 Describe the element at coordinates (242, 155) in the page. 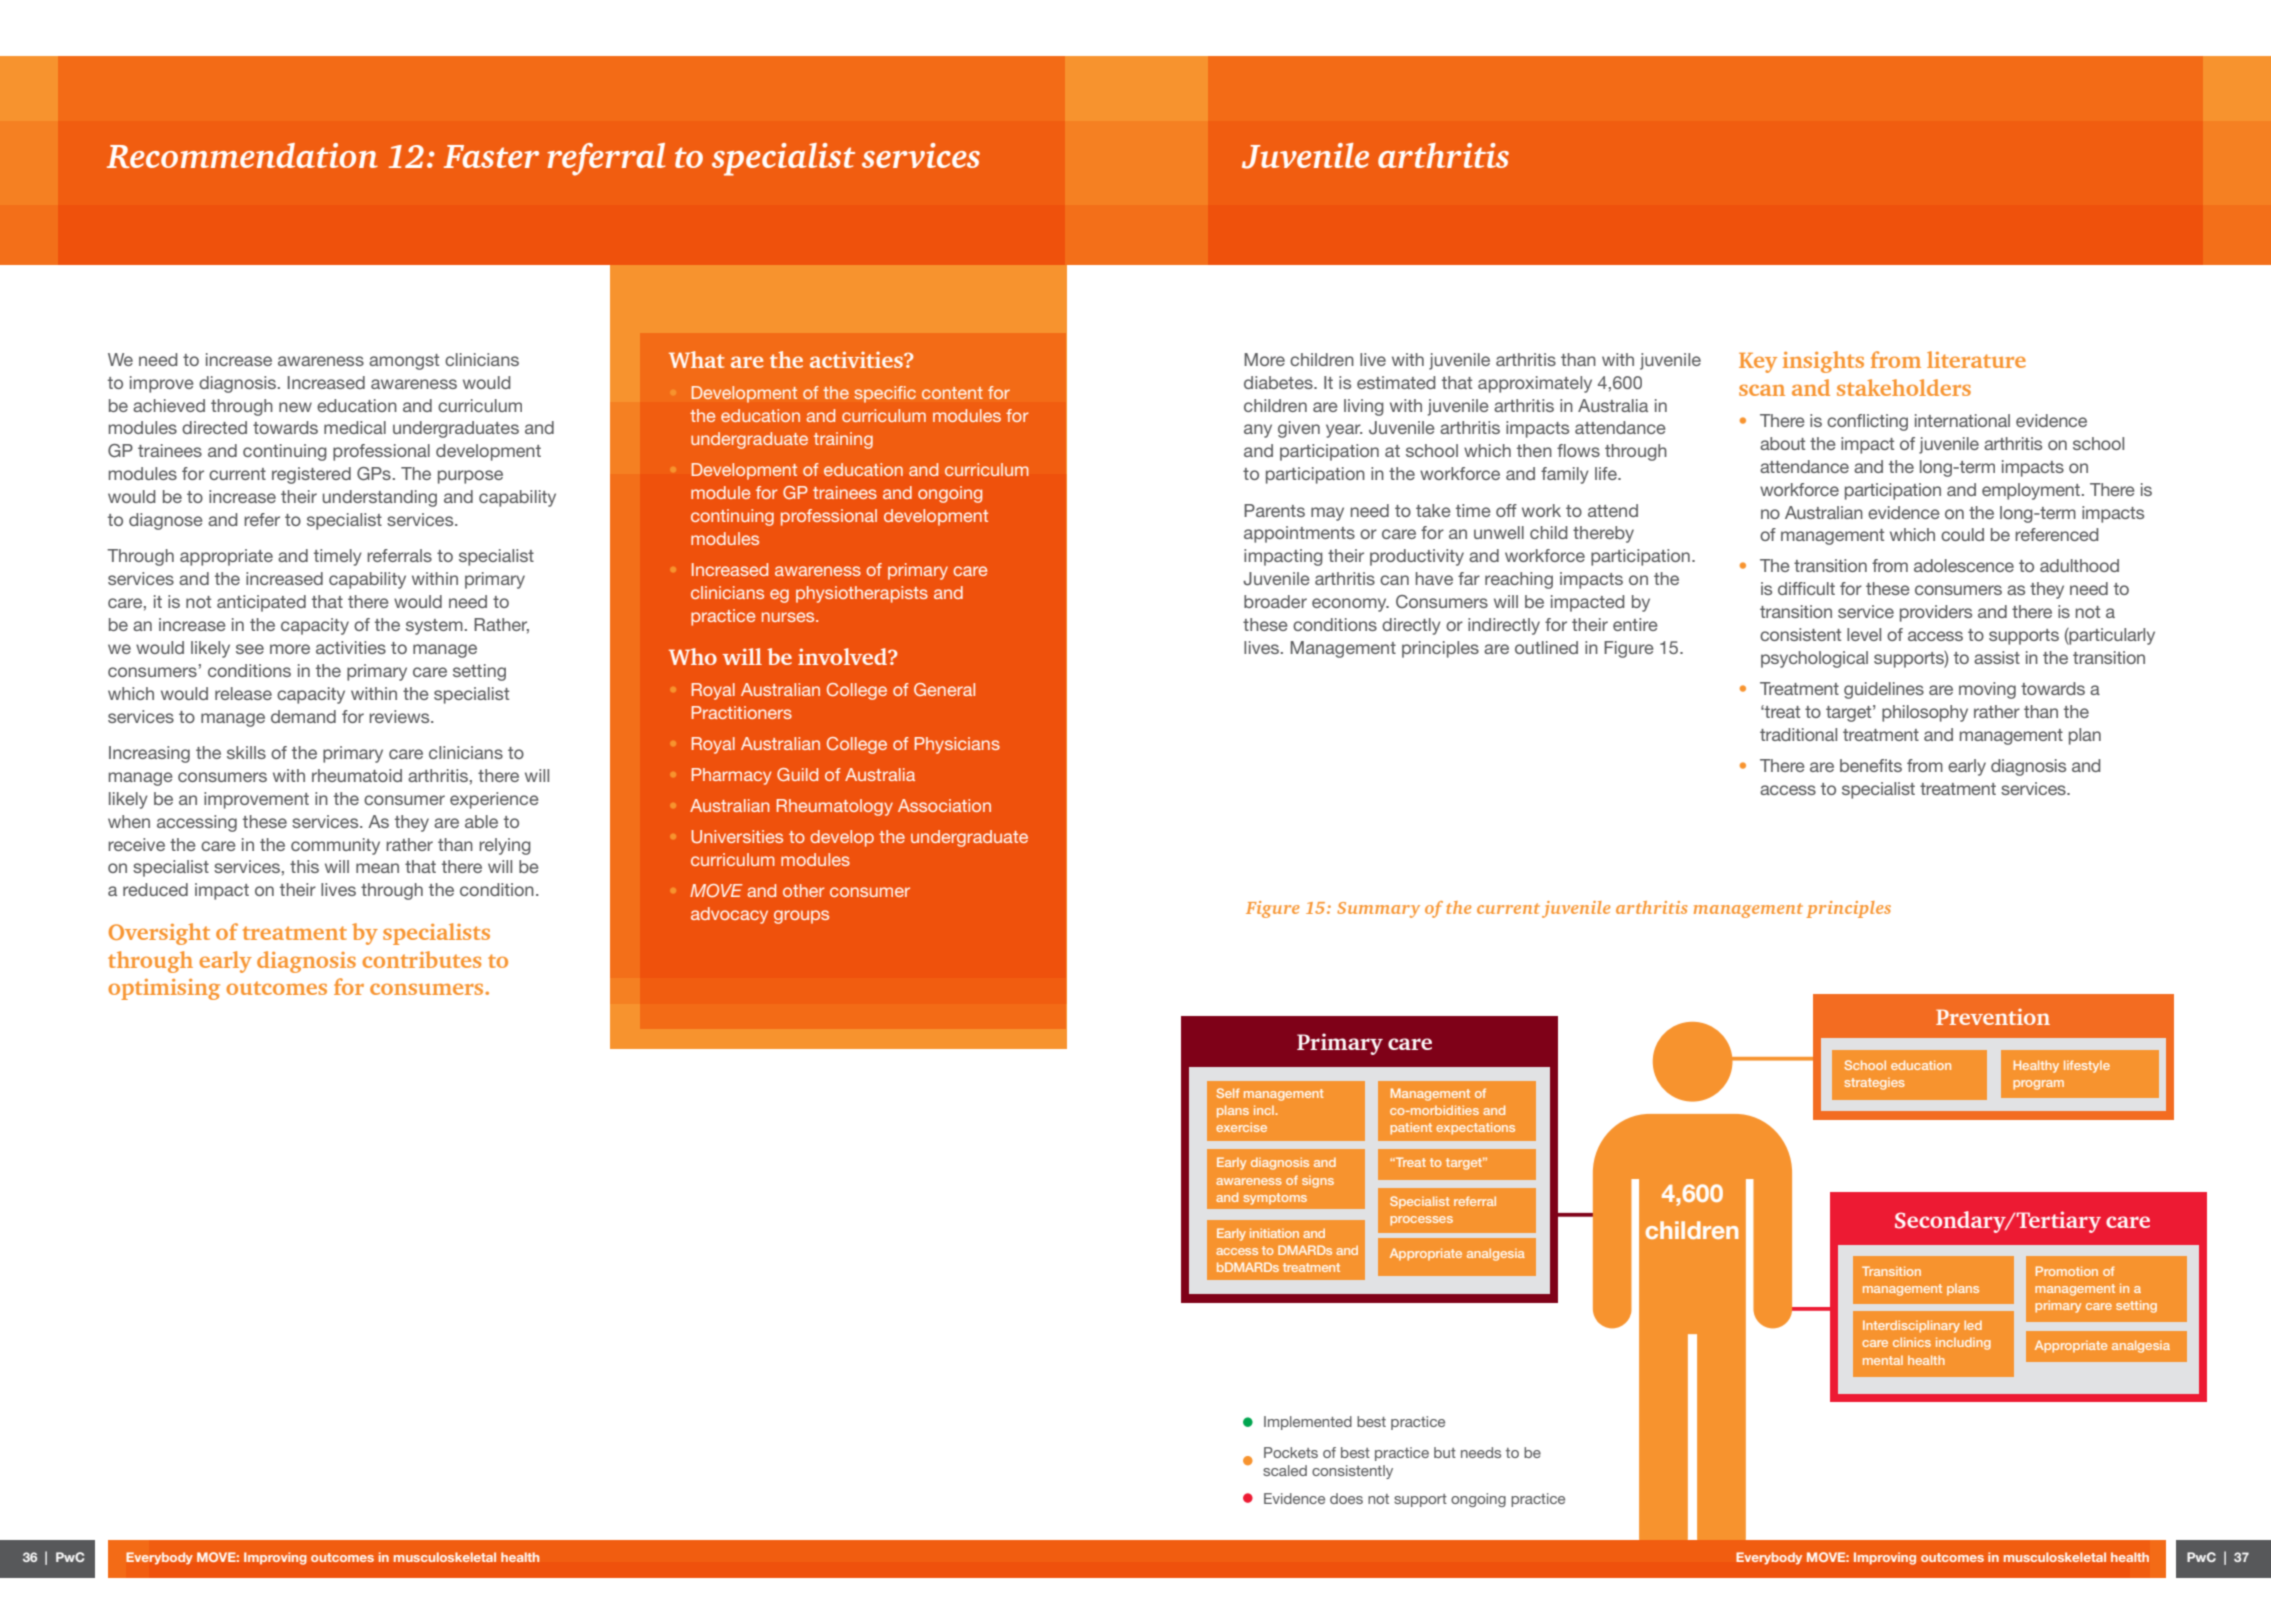

I see `Recommendation` at that location.
